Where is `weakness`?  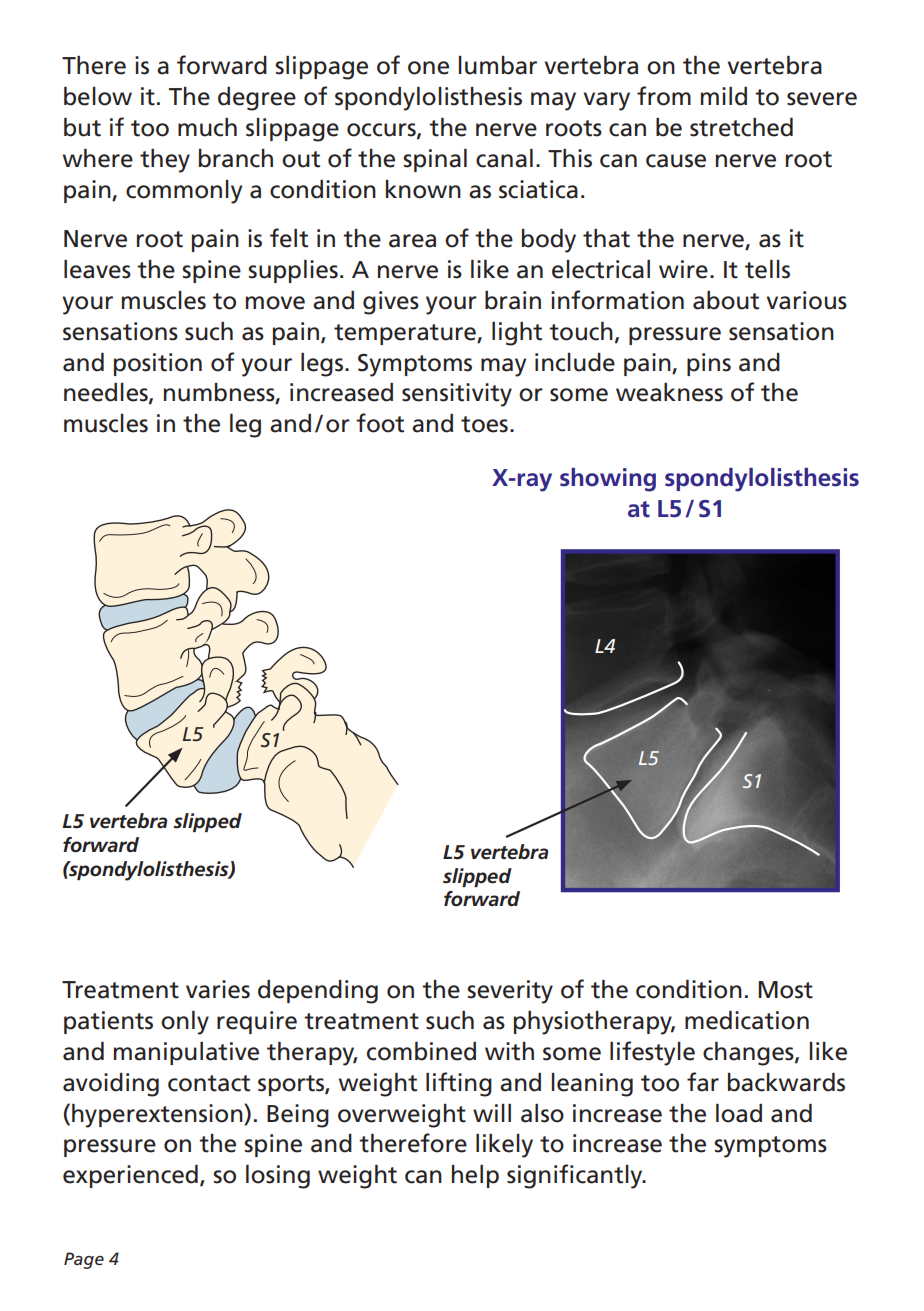 weakness is located at coordinates (669, 392).
